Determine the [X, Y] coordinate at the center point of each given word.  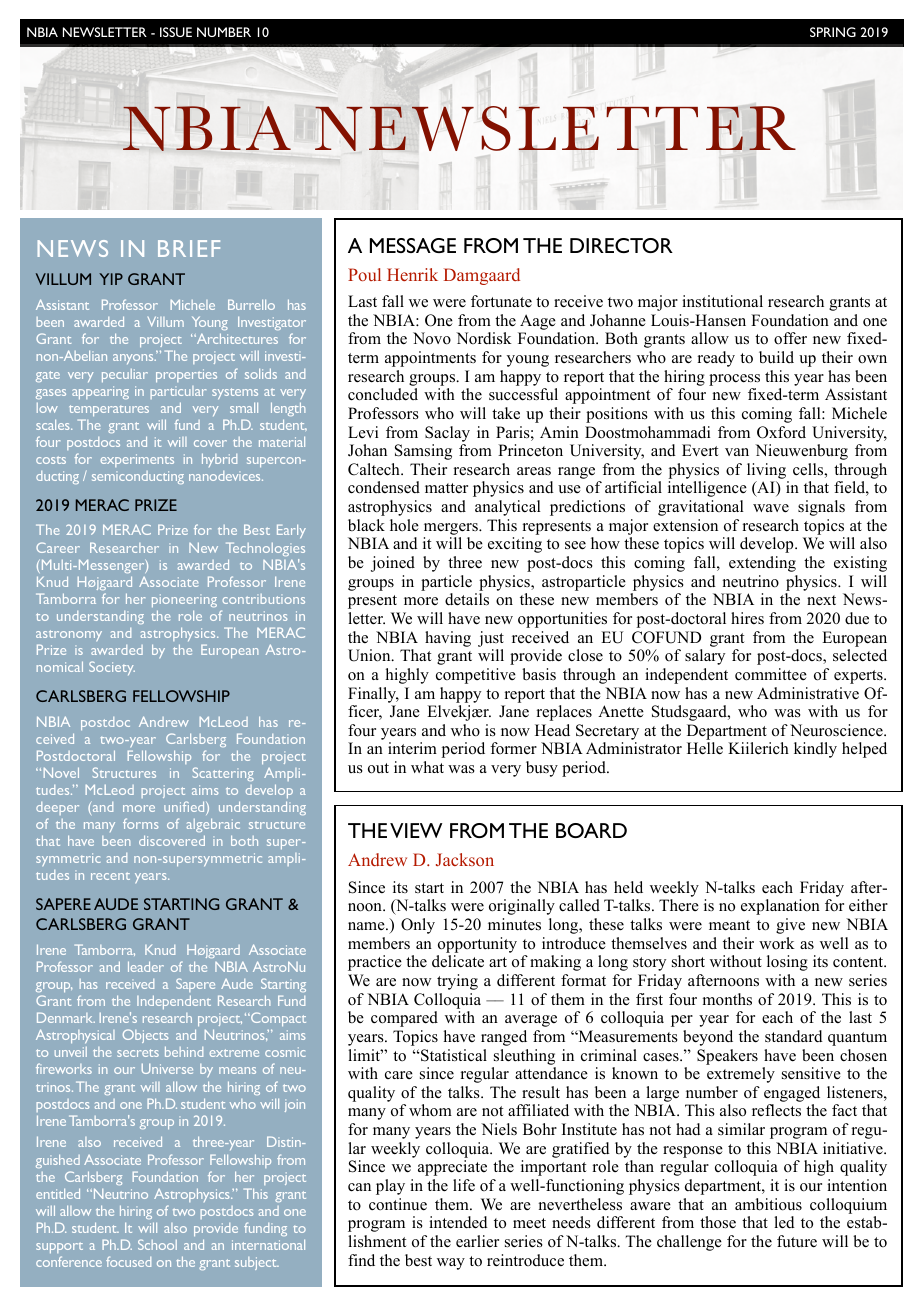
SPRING [833, 32]
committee [771, 674]
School [157, 1244]
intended [458, 1222]
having [448, 639]
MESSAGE [413, 245]
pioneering [184, 600]
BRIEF [189, 248]
